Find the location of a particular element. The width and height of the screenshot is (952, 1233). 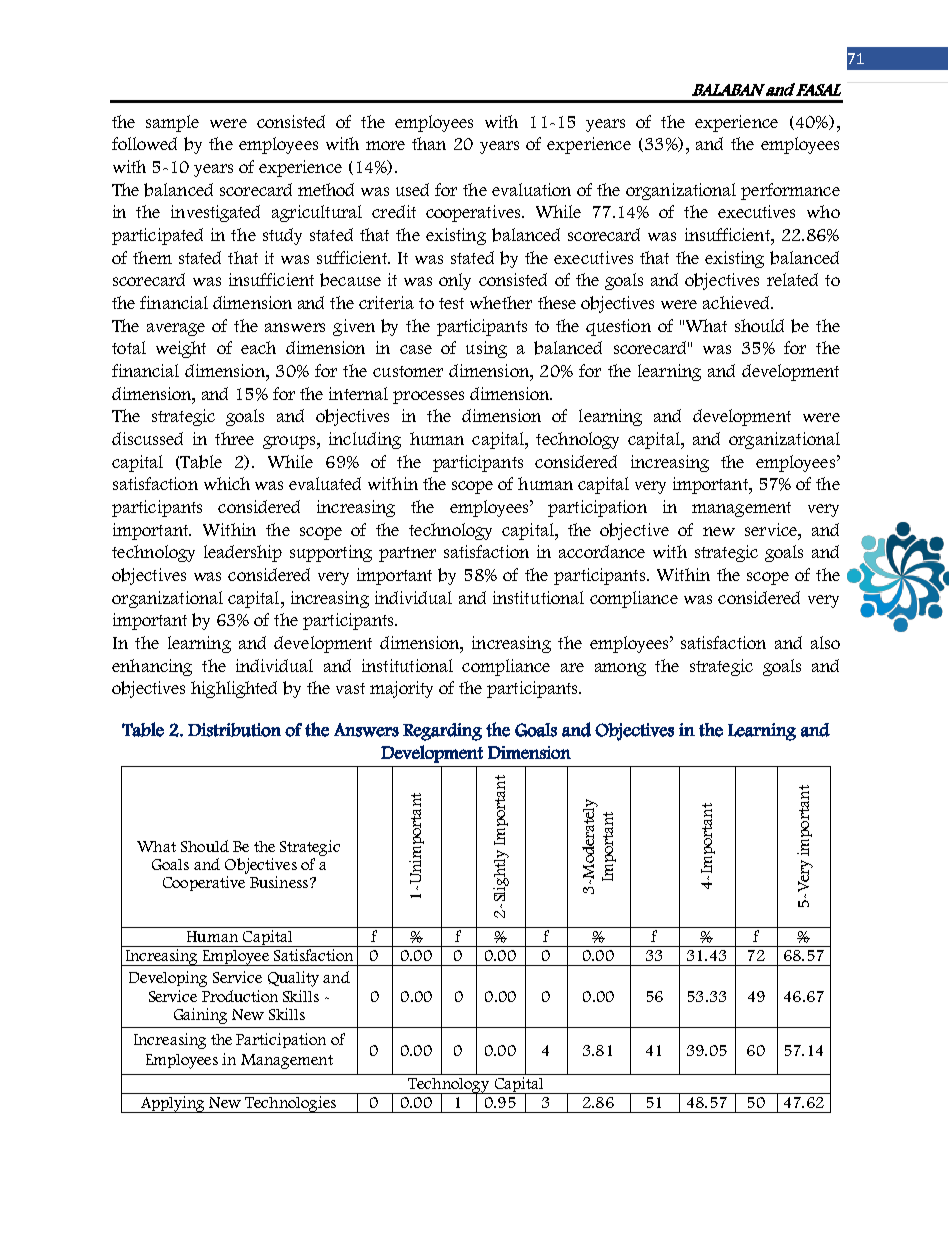

sample is located at coordinates (172, 123).
